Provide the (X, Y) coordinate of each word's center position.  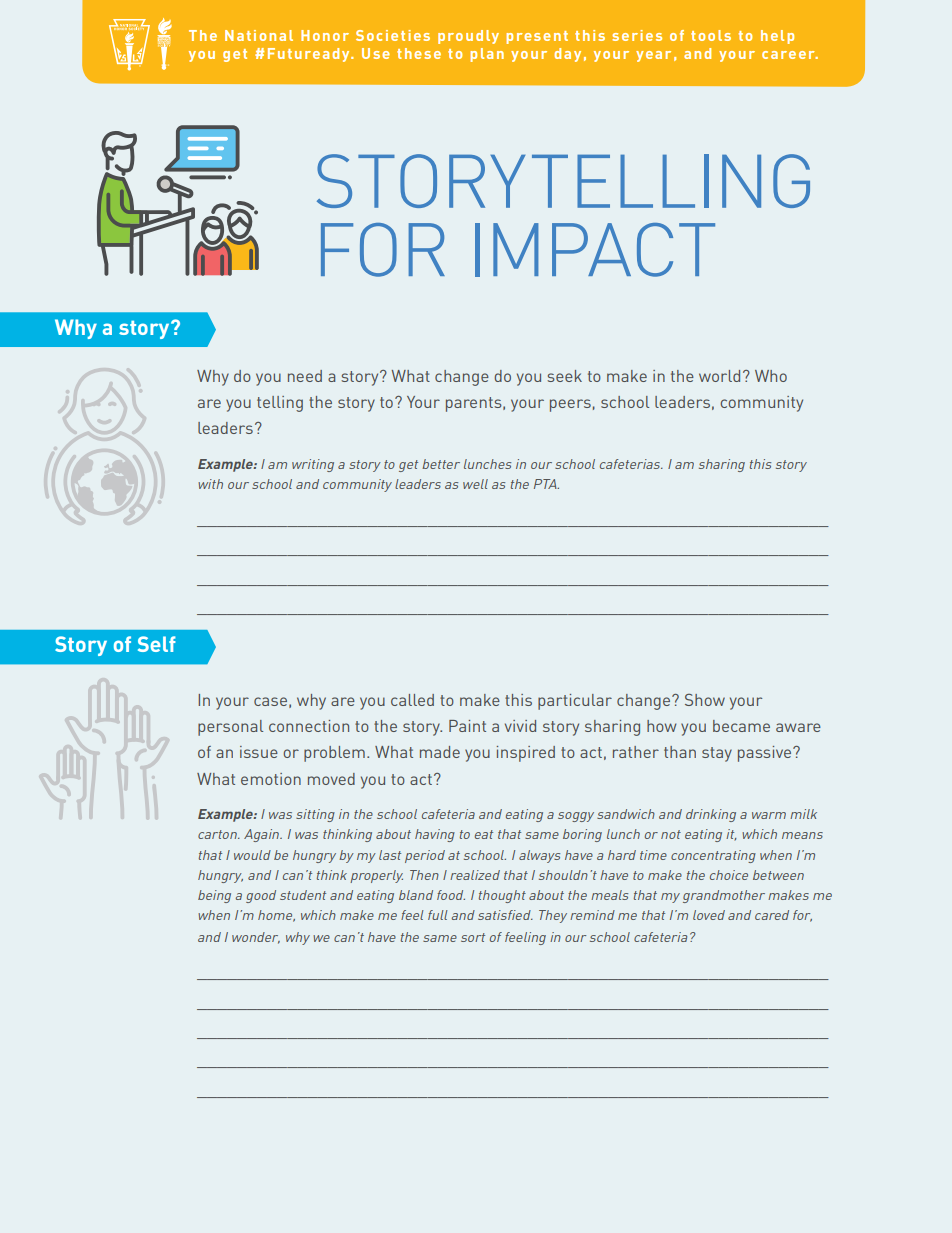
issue (259, 752)
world (719, 376)
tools (711, 35)
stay (717, 754)
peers (570, 405)
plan (487, 55)
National (259, 35)
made (440, 752)
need (305, 376)
